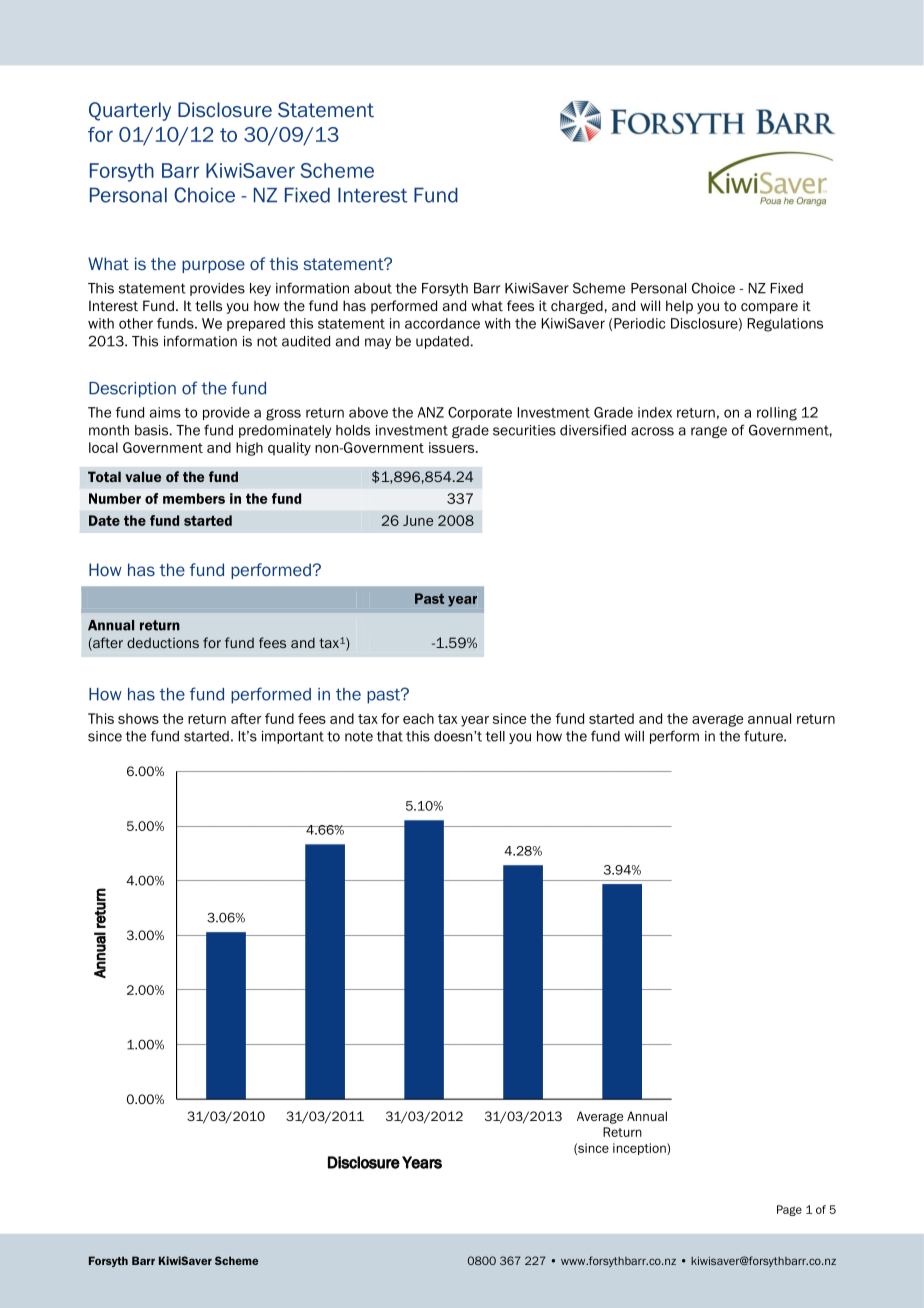 The image size is (924, 1308). I want to click on June, so click(418, 520).
